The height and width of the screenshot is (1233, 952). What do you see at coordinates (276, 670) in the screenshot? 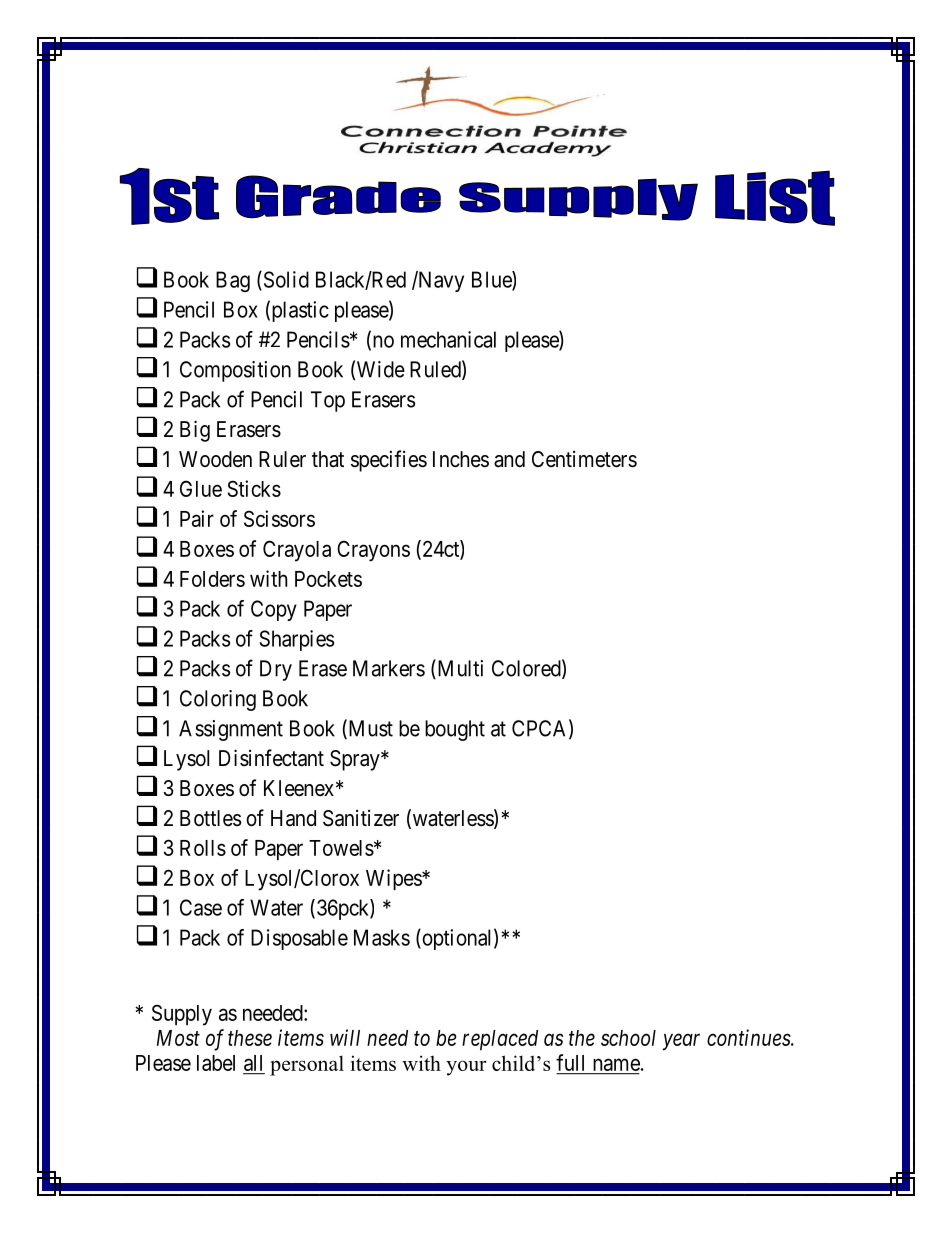
I see `Dry` at bounding box center [276, 670].
